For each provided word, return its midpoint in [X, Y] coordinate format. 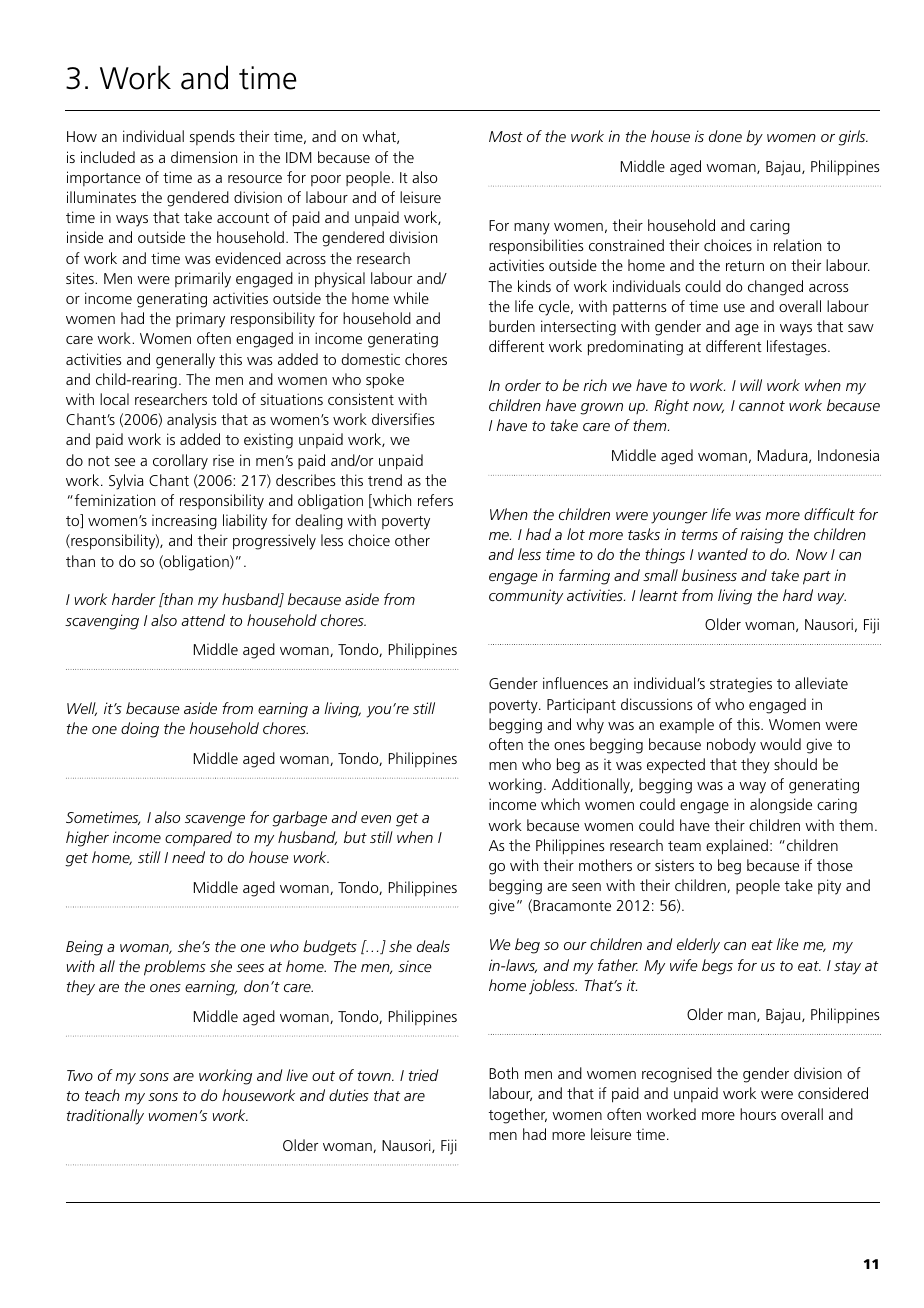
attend [203, 620]
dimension [204, 157]
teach [102, 1095]
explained [737, 847]
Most [506, 136]
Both [503, 1073]
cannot [762, 406]
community [526, 597]
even [376, 819]
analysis [191, 421]
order [523, 385]
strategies [741, 685]
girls [853, 138]
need [188, 857]
